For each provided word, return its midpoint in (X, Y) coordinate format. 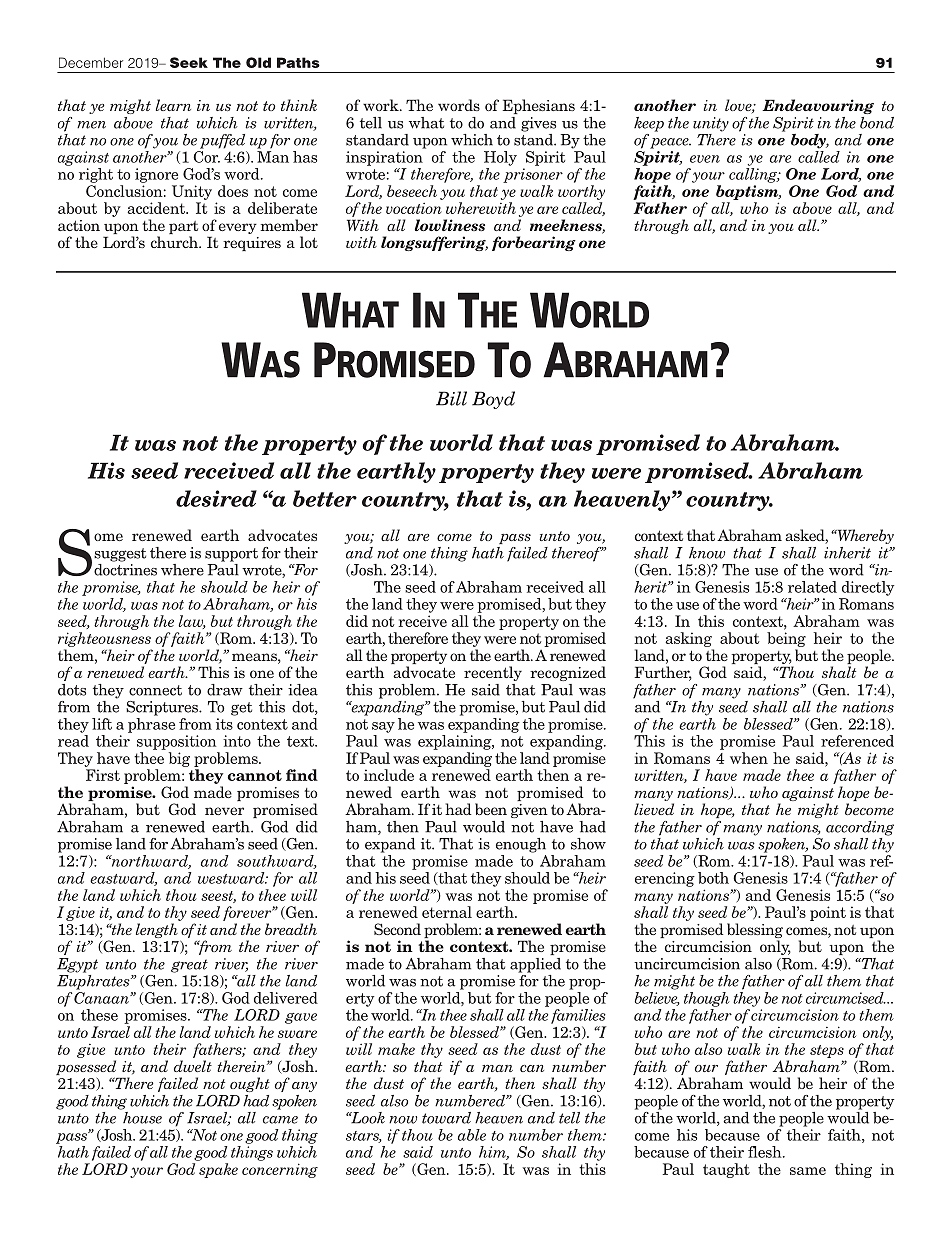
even (705, 159)
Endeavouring (818, 106)
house (141, 1116)
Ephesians (539, 106)
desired (216, 498)
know (707, 553)
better (325, 498)
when (749, 758)
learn (173, 105)
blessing (755, 932)
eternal (447, 912)
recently (493, 673)
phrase (151, 725)
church (175, 242)
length (157, 930)
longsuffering (434, 243)
